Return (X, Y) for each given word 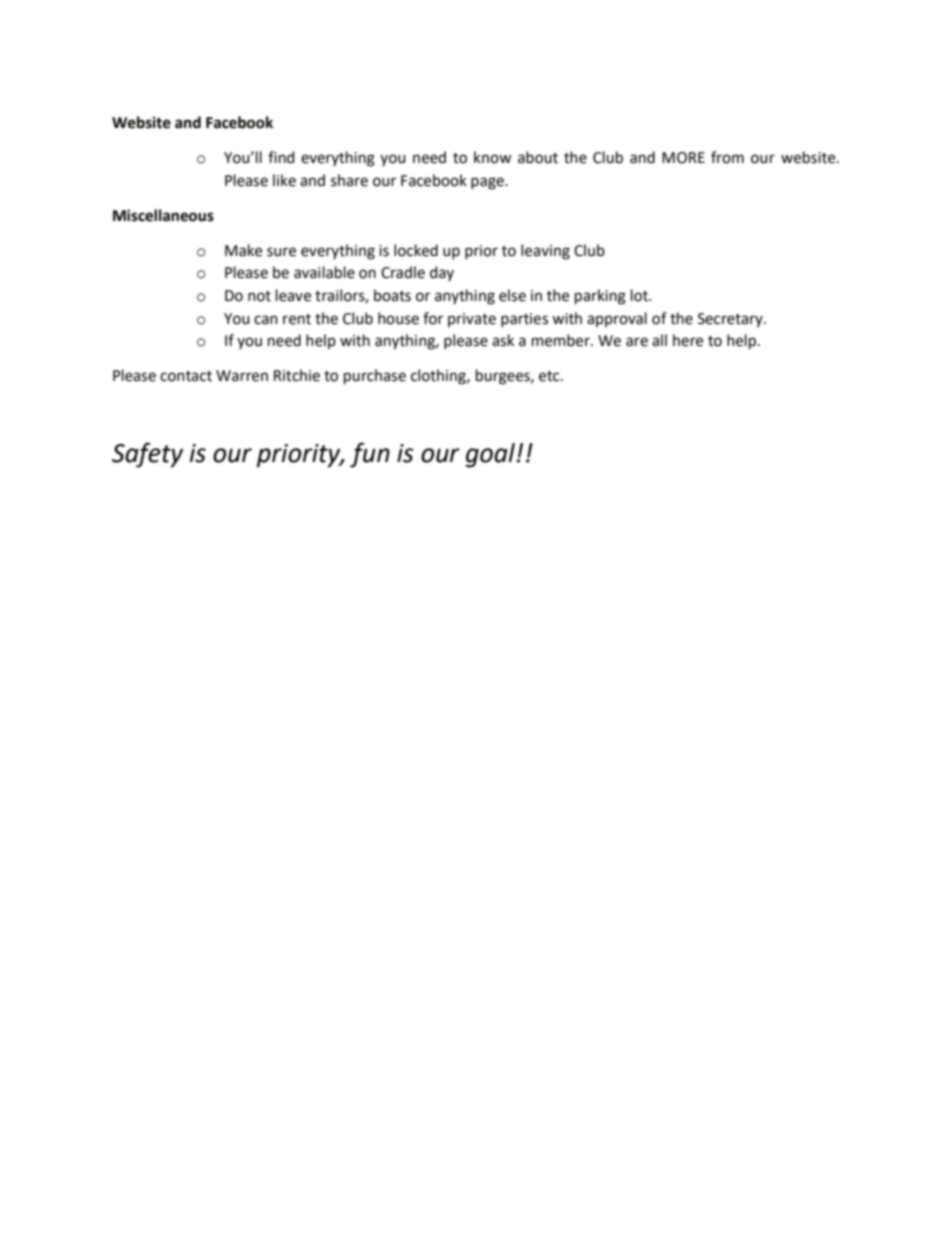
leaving (545, 252)
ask (503, 340)
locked (416, 250)
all (659, 340)
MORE (683, 158)
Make (243, 250)
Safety (147, 455)
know (492, 157)
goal (491, 455)
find (281, 157)
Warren (242, 376)
